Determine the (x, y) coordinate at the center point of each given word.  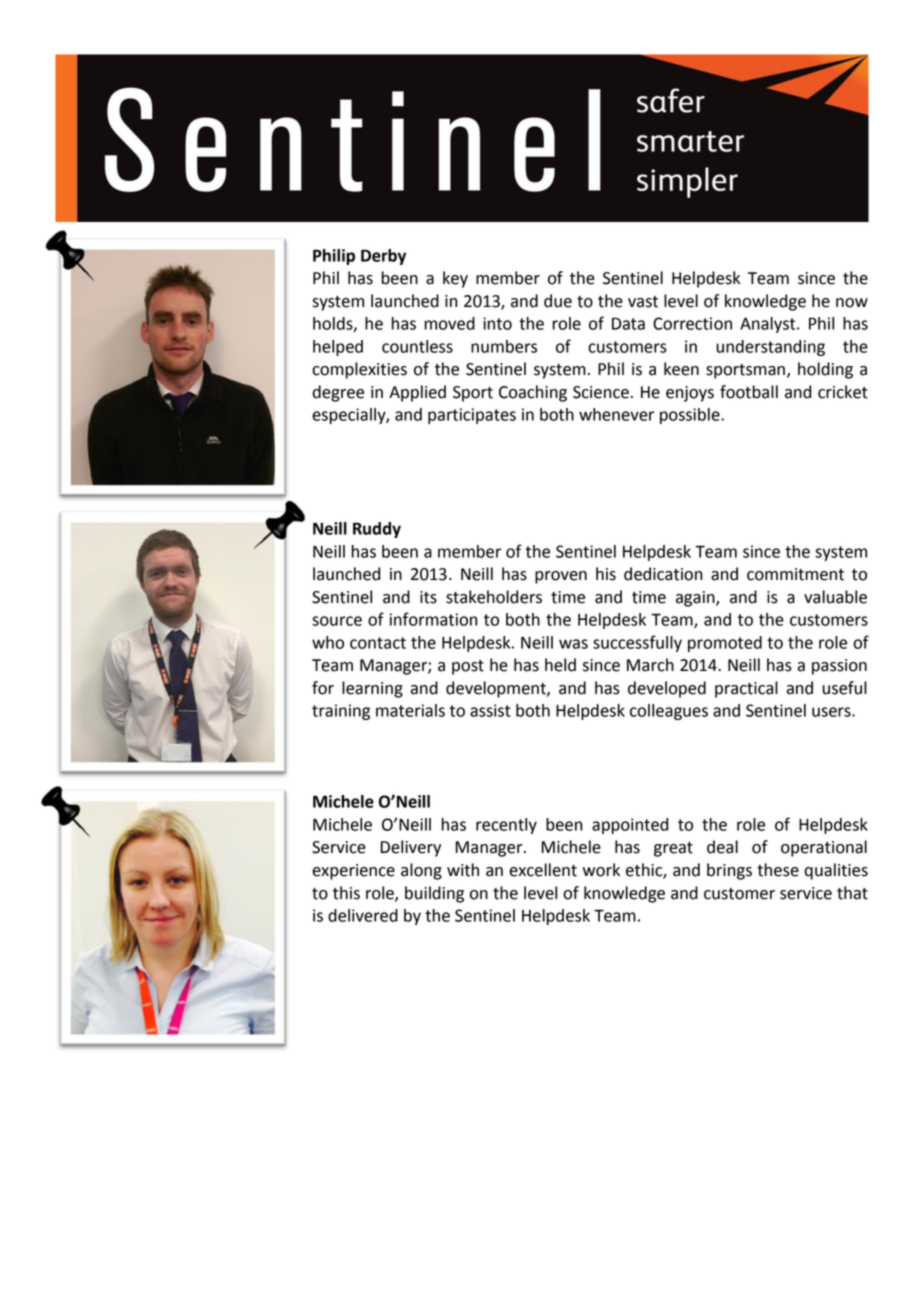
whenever (616, 414)
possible (691, 416)
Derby (383, 257)
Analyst (769, 325)
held (560, 665)
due (558, 301)
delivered (363, 915)
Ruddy (377, 530)
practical (746, 689)
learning (372, 689)
